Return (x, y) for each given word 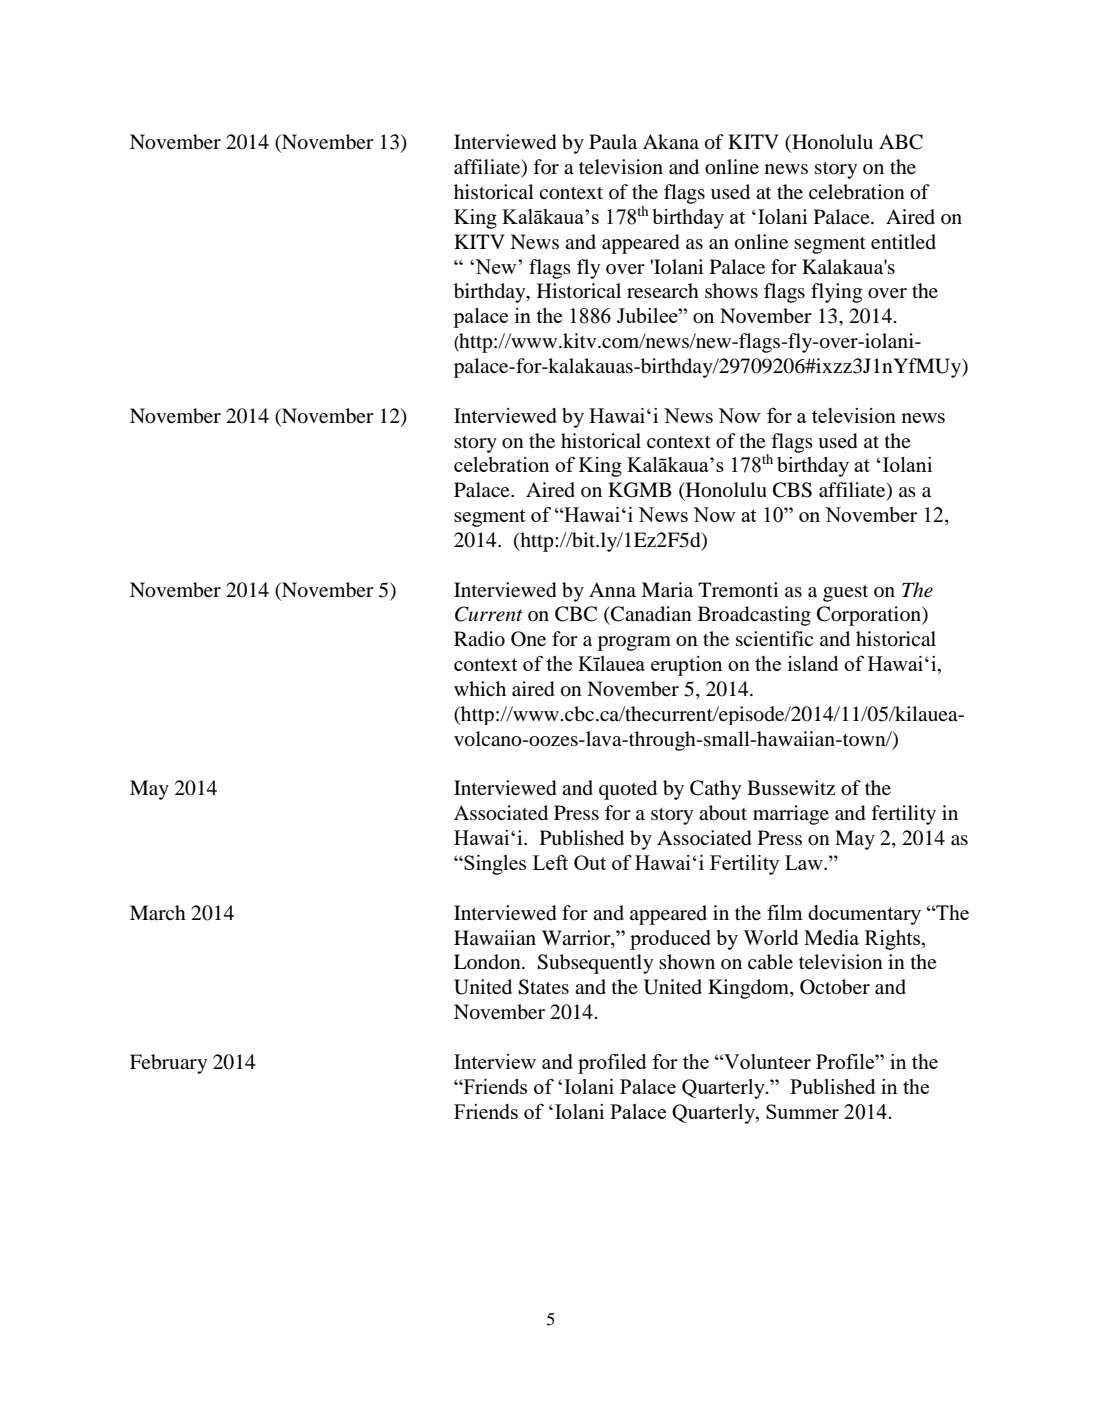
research (663, 290)
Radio (479, 639)
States (543, 987)
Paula (613, 141)
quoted (628, 790)
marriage (791, 815)
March (158, 912)
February (168, 1064)
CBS (792, 490)
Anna (612, 589)
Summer (802, 1111)
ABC (901, 142)
